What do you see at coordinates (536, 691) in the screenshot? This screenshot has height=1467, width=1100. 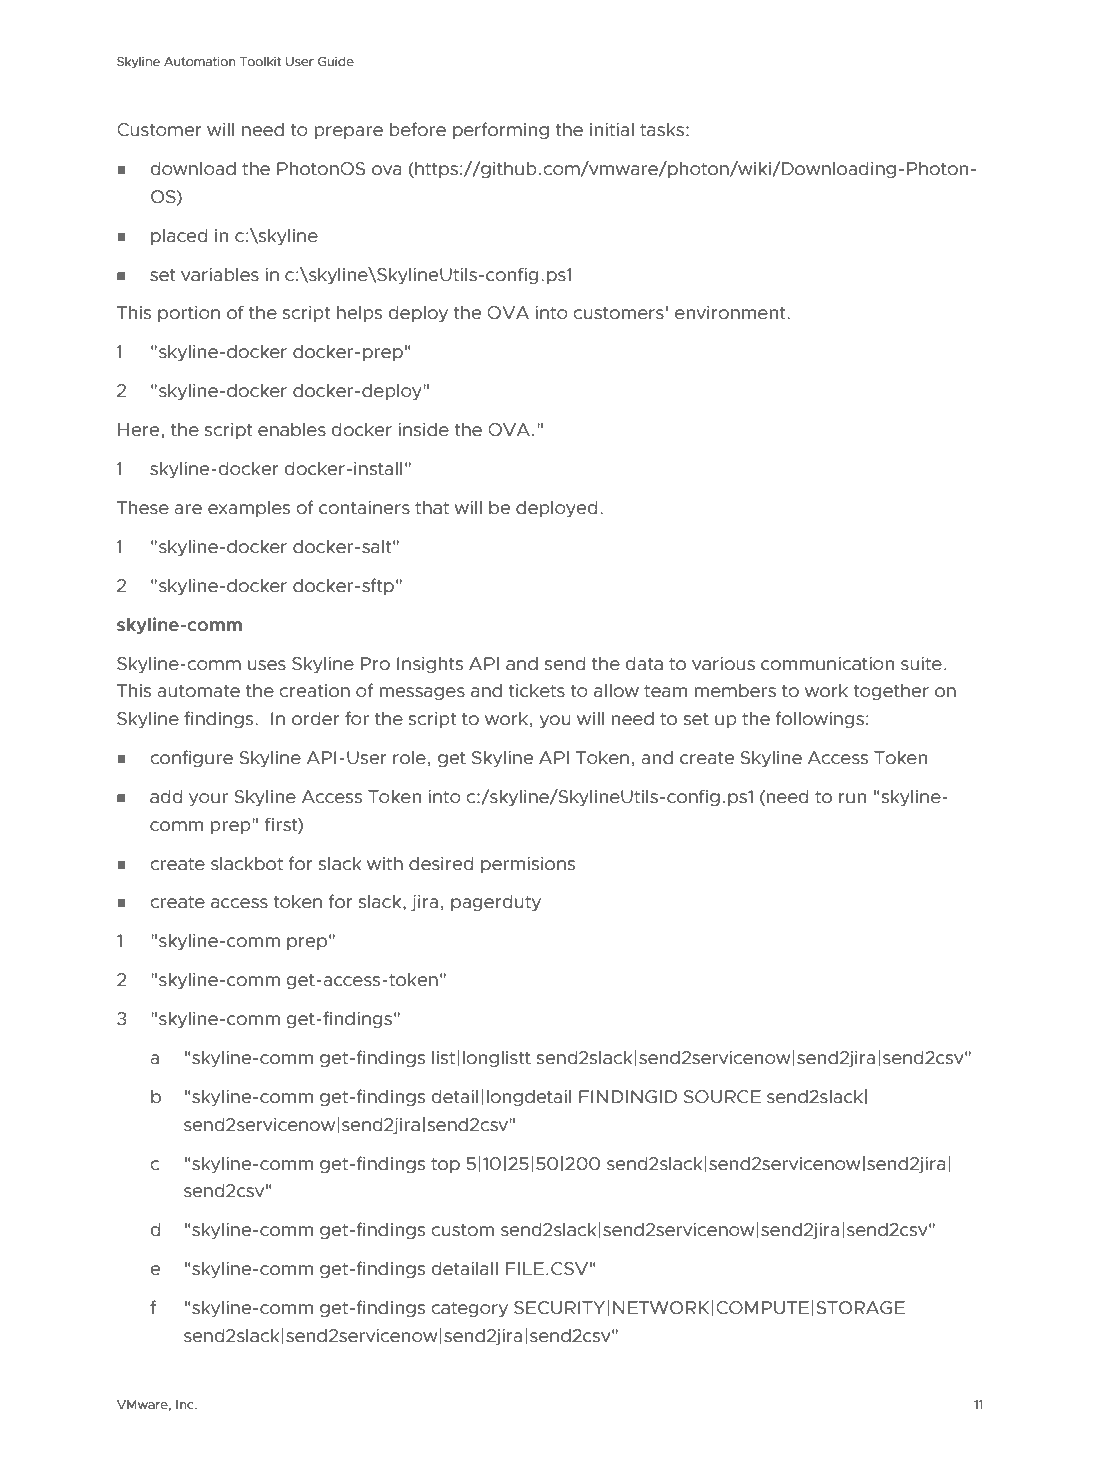 I see `tickets` at bounding box center [536, 691].
